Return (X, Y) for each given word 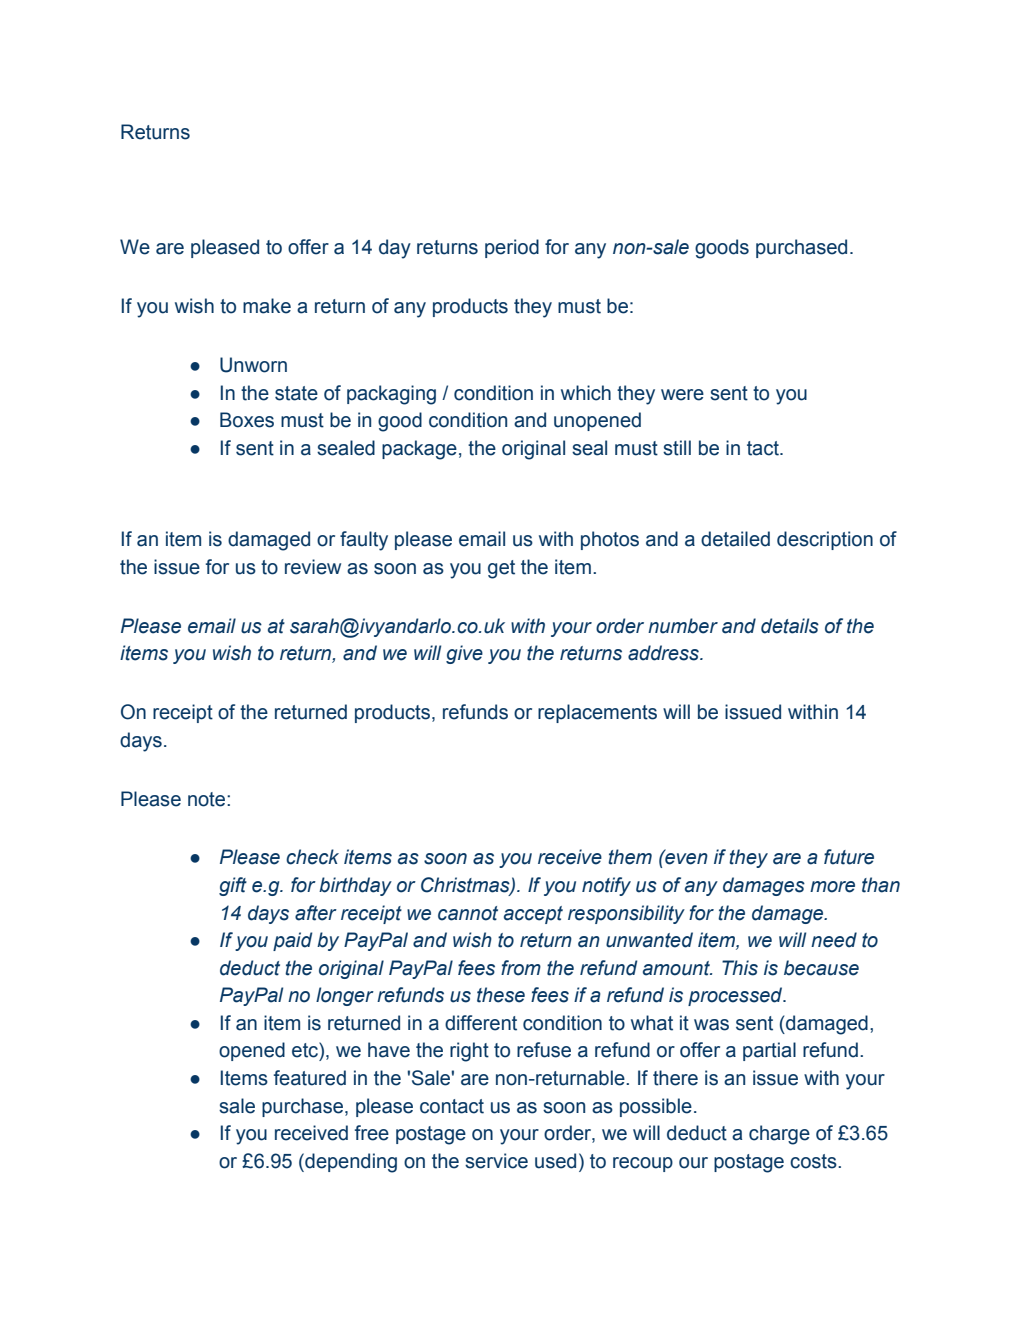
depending (350, 1163)
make (267, 306)
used (555, 1161)
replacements (597, 713)
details (790, 626)
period (512, 248)
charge (779, 1135)
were (682, 395)
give (464, 654)
